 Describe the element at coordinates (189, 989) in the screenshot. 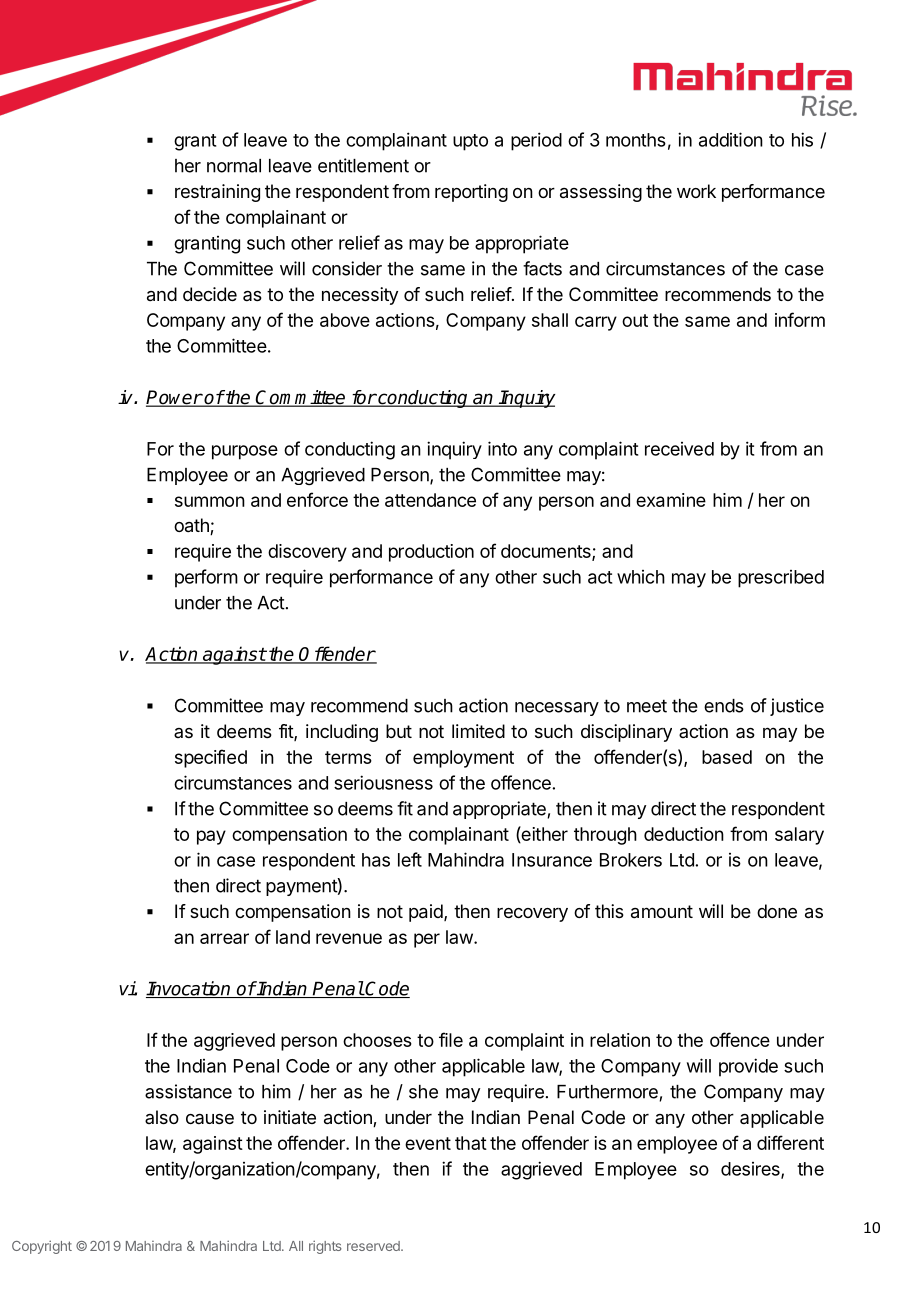

I see `Invocation` at that location.
